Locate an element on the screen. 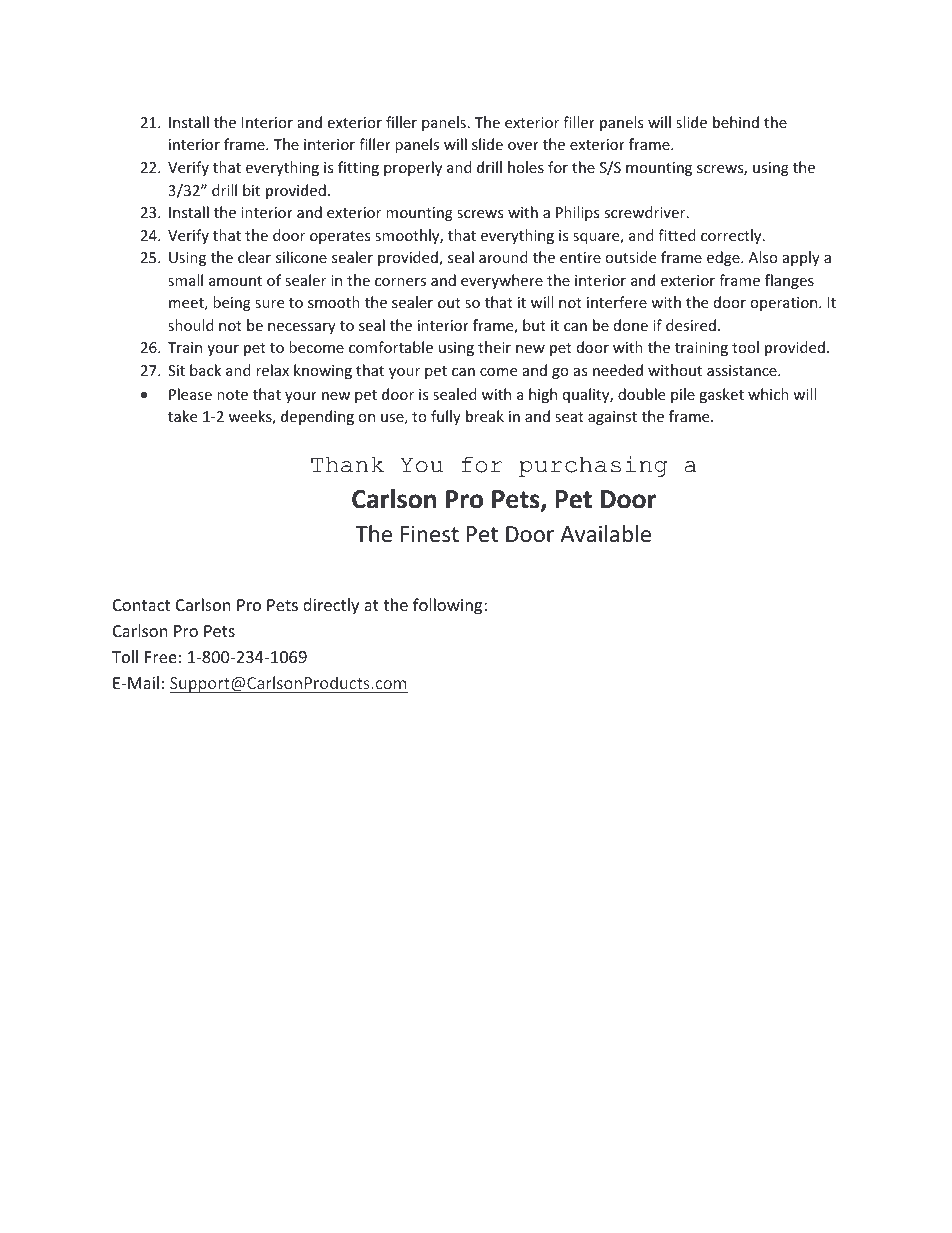 The width and height of the screenshot is (952, 1233). break is located at coordinates (485, 416).
